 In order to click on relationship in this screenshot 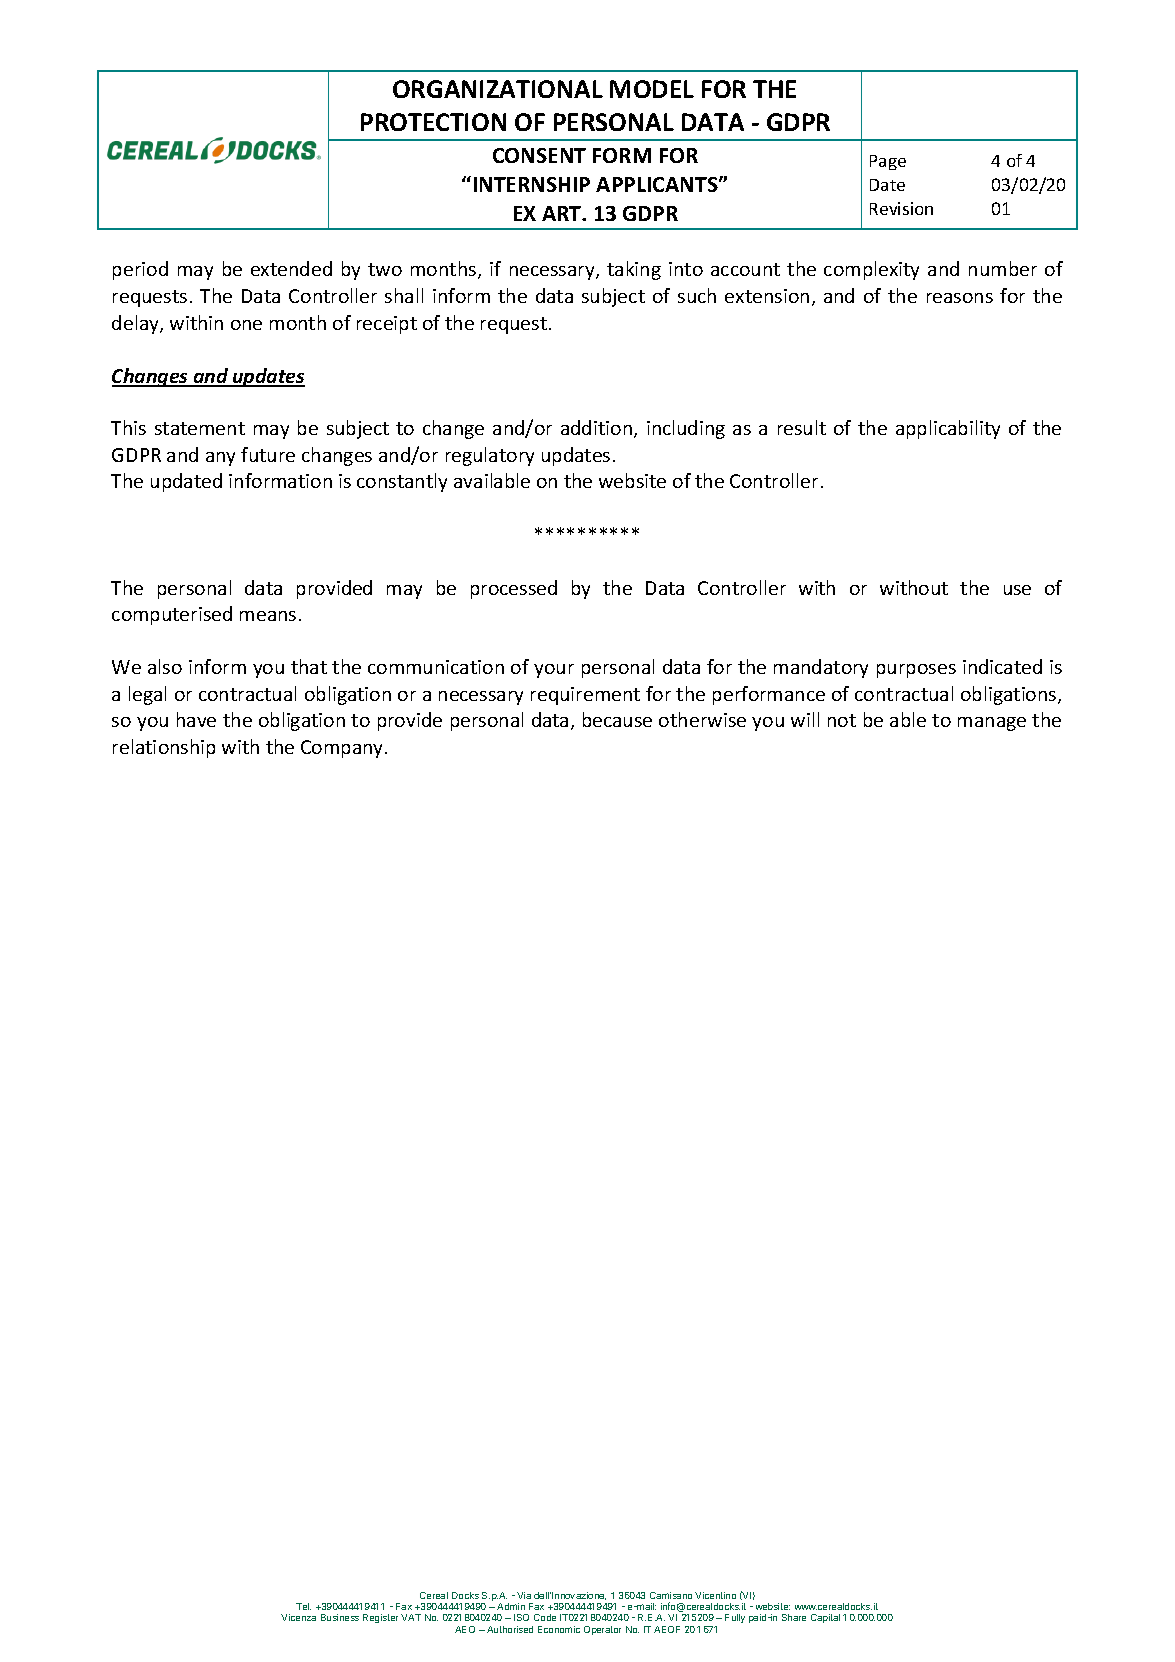, I will do `click(164, 748)`.
